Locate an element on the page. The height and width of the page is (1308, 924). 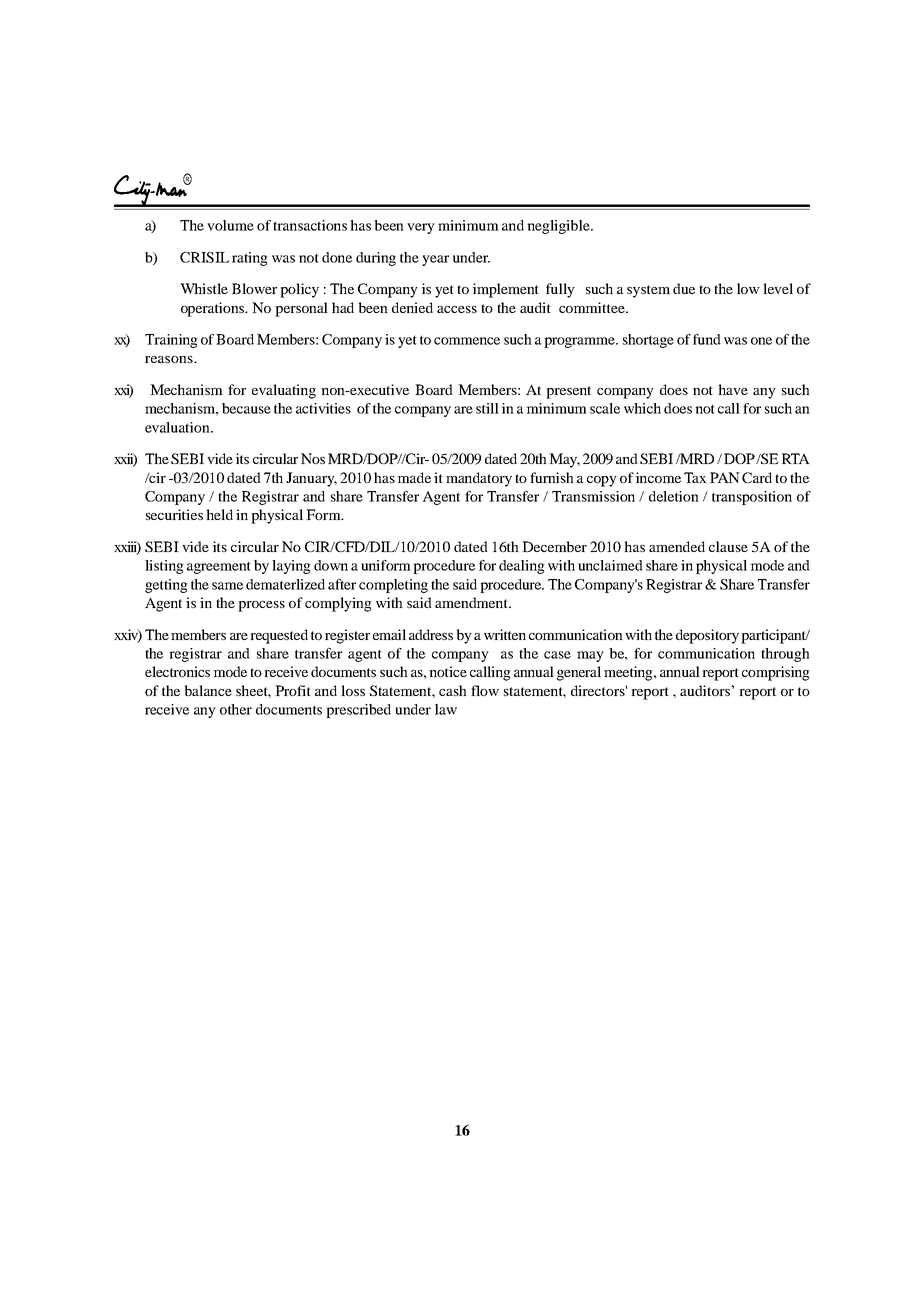
Tax is located at coordinates (695, 477).
